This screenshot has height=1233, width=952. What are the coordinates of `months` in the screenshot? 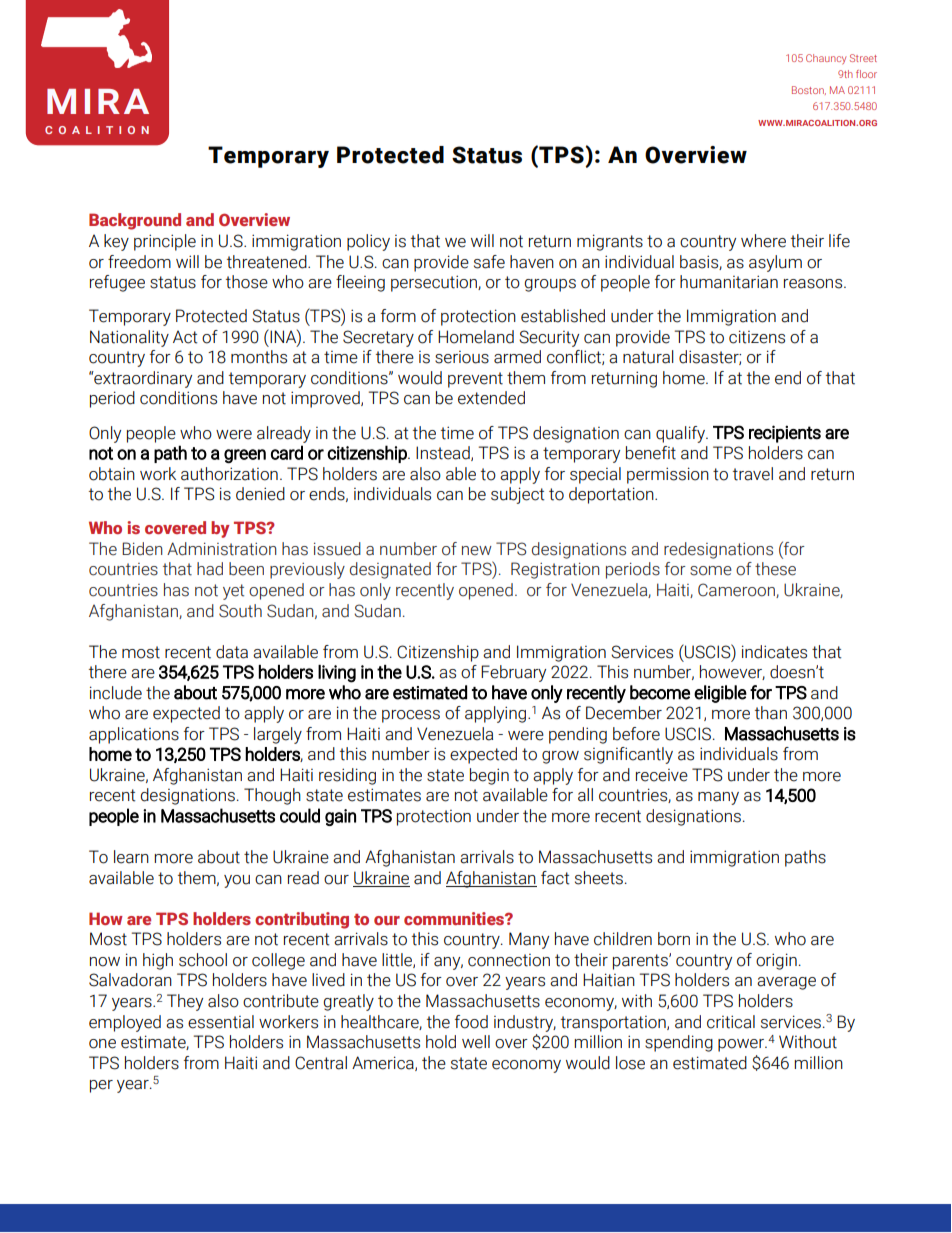 It's located at (259, 357).
